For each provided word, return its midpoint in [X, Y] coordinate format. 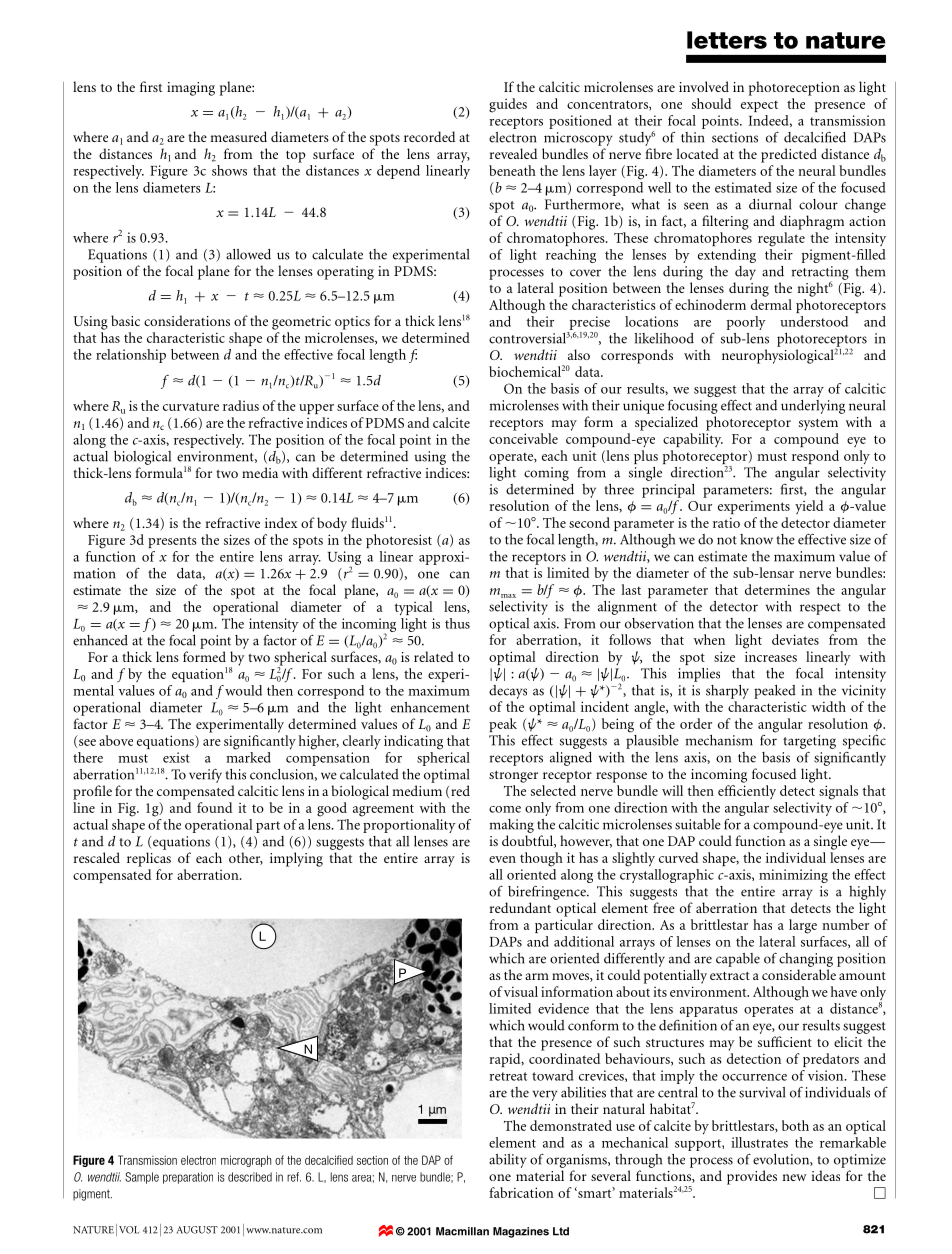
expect [759, 106]
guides [508, 105]
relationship [131, 356]
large [803, 926]
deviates [795, 639]
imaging [191, 89]
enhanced [100, 640]
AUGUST [197, 1230]
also [579, 354]
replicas [149, 859]
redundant [520, 907]
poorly [746, 323]
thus [457, 623]
